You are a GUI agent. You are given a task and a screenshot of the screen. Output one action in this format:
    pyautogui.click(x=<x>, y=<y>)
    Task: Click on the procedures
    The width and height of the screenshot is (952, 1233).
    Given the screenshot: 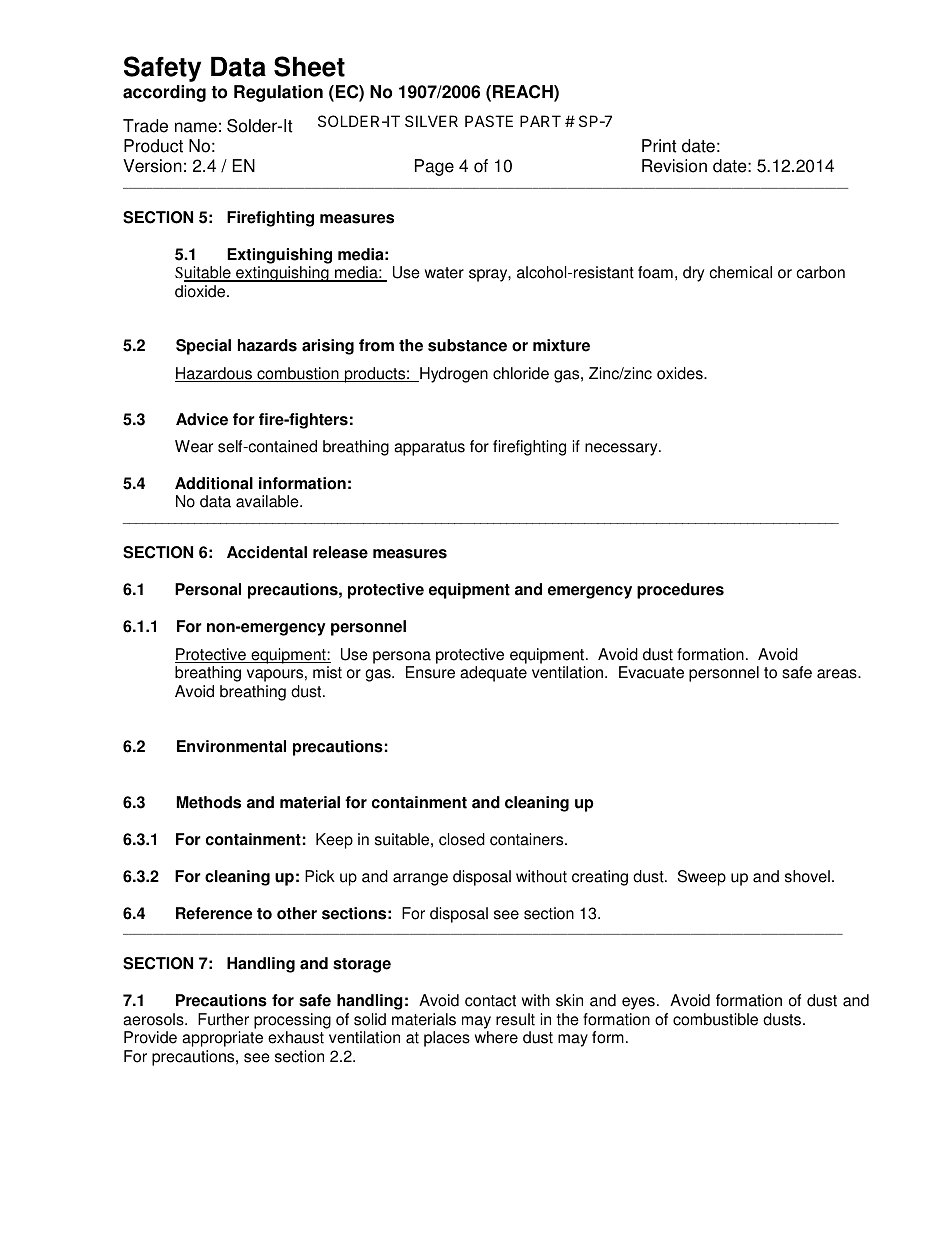 What is the action you would take?
    pyautogui.click(x=680, y=591)
